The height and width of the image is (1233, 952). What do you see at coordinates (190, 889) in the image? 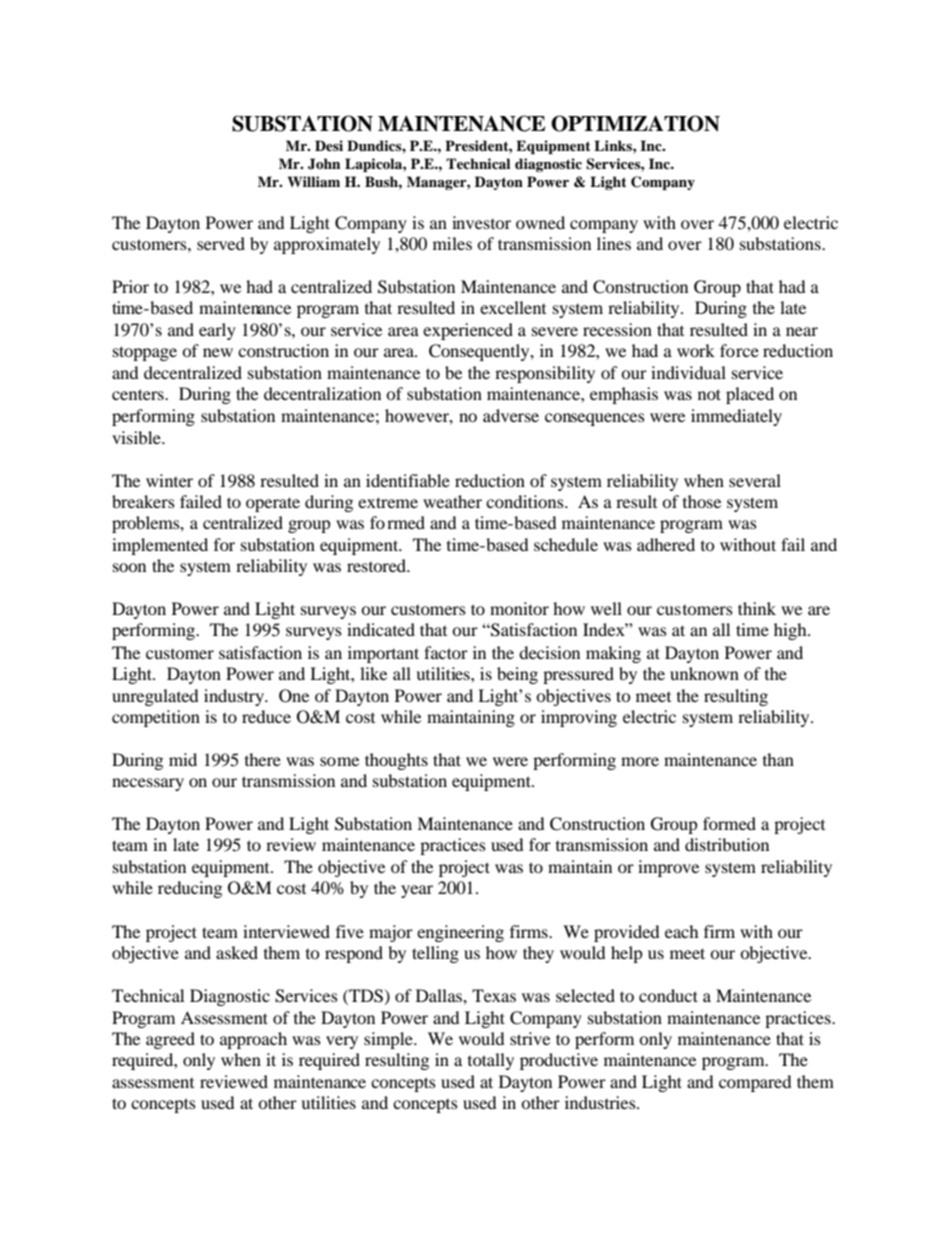
I see `reducing` at bounding box center [190, 889].
